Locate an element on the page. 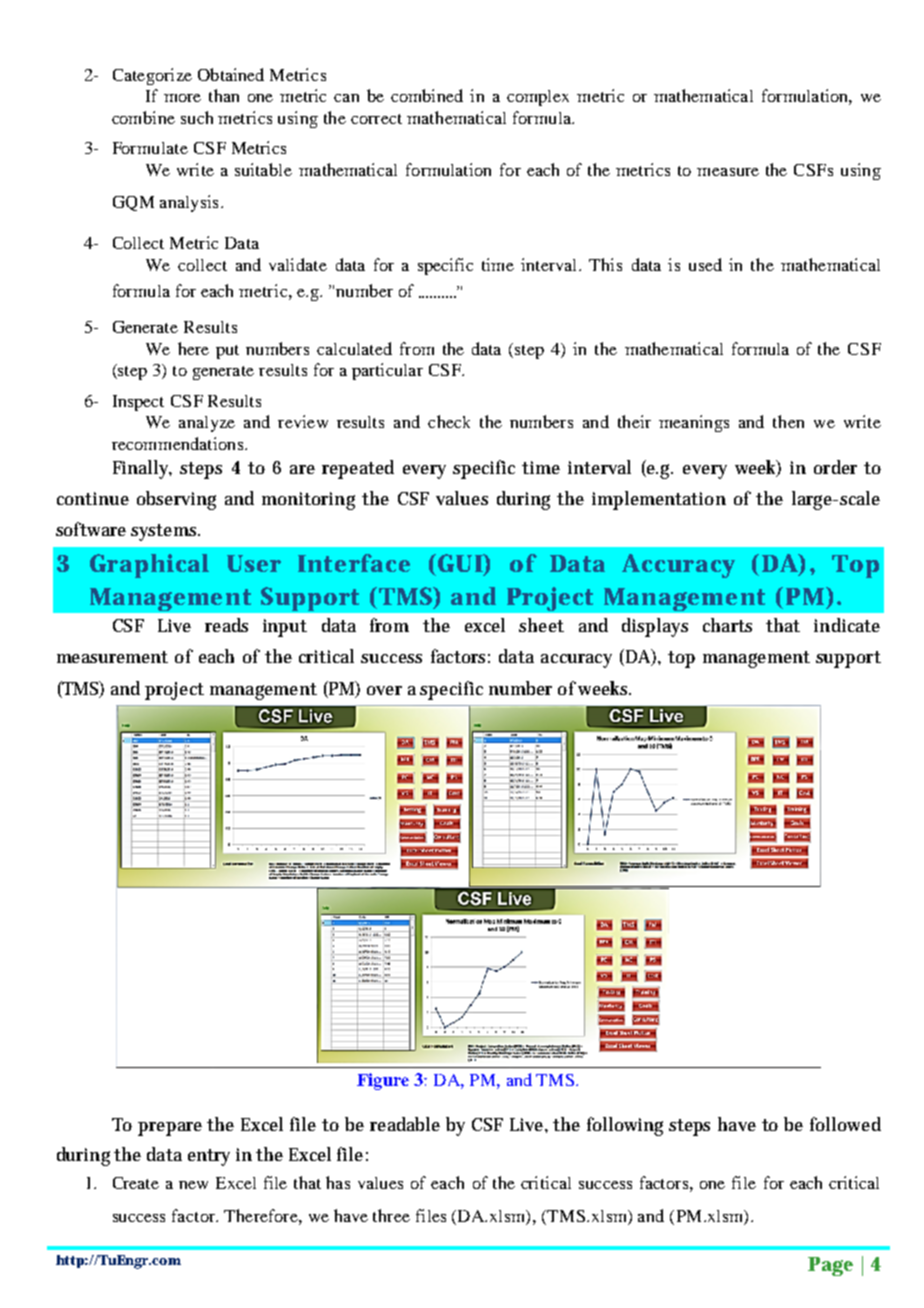 Image resolution: width=924 pixels, height=1308 pixels. complex is located at coordinates (538, 98).
